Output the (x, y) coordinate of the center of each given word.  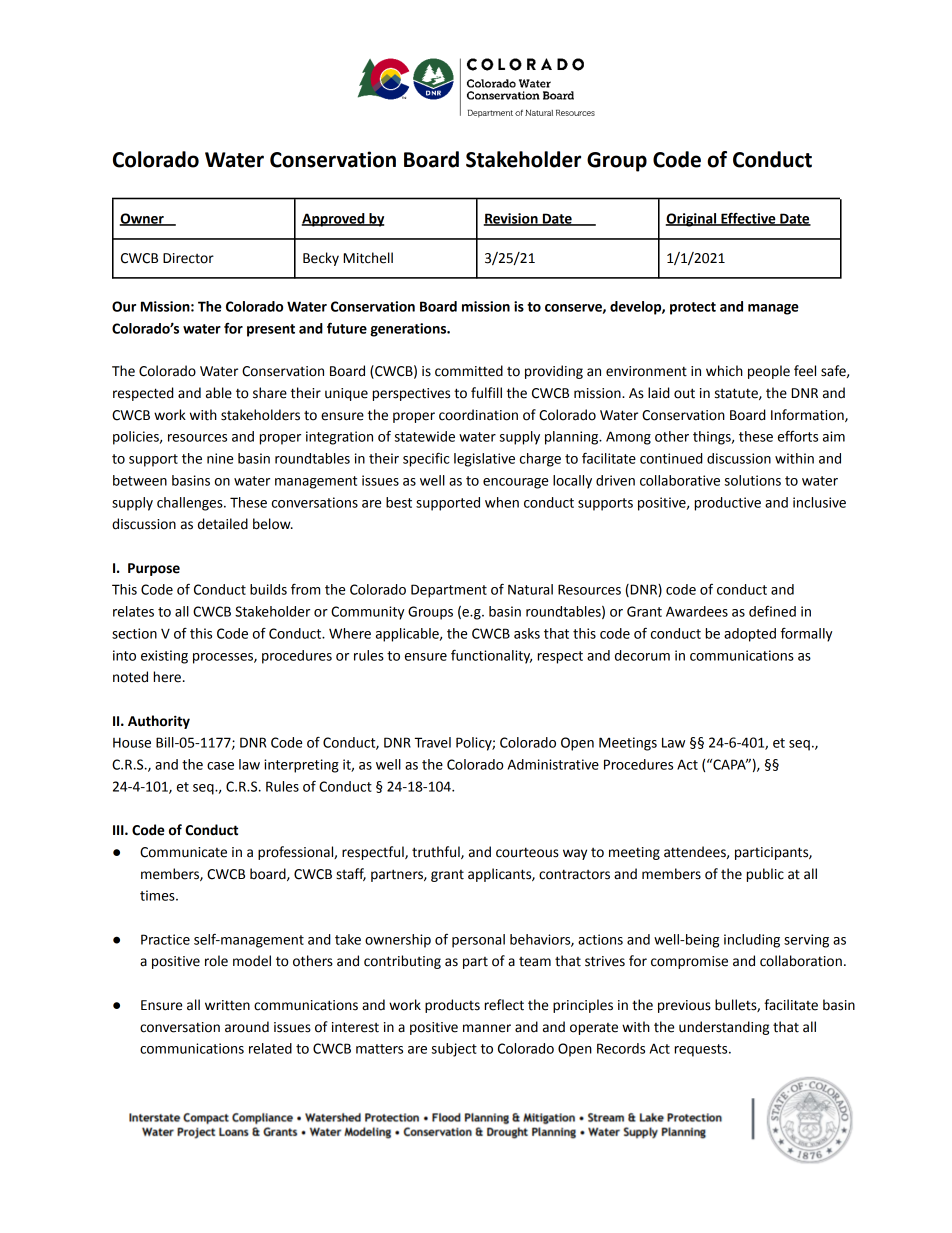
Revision (512, 219)
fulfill (486, 393)
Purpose (154, 569)
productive (728, 504)
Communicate (183, 852)
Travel (432, 742)
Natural (530, 589)
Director (188, 258)
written (227, 1005)
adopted (750, 635)
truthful (437, 852)
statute (737, 394)
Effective (748, 219)
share (270, 393)
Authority (159, 722)
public (765, 875)
